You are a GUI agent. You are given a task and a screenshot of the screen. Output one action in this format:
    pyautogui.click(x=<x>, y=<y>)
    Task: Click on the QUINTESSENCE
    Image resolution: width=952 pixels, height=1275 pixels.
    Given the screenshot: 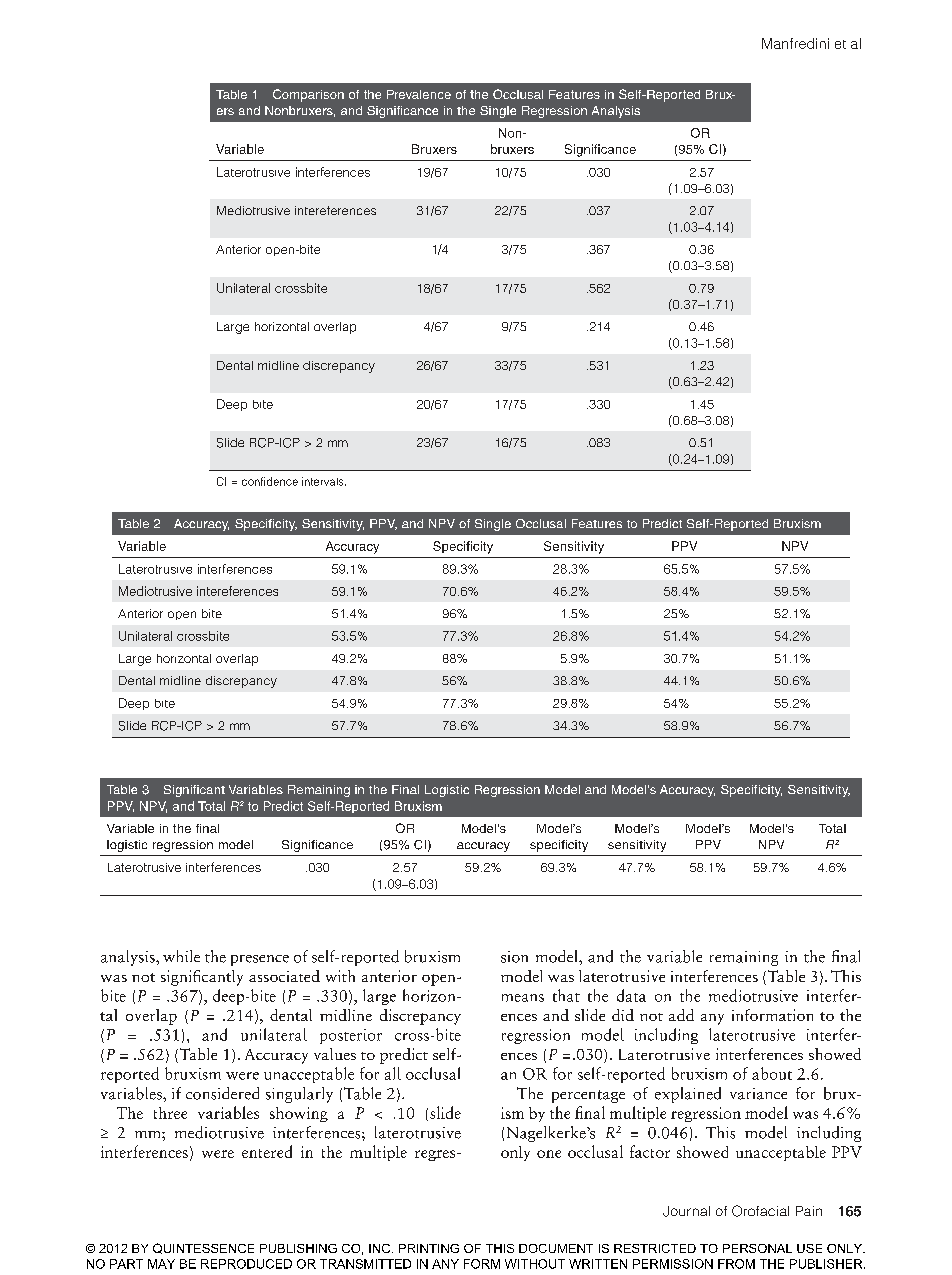 What is the action you would take?
    pyautogui.click(x=203, y=1248)
